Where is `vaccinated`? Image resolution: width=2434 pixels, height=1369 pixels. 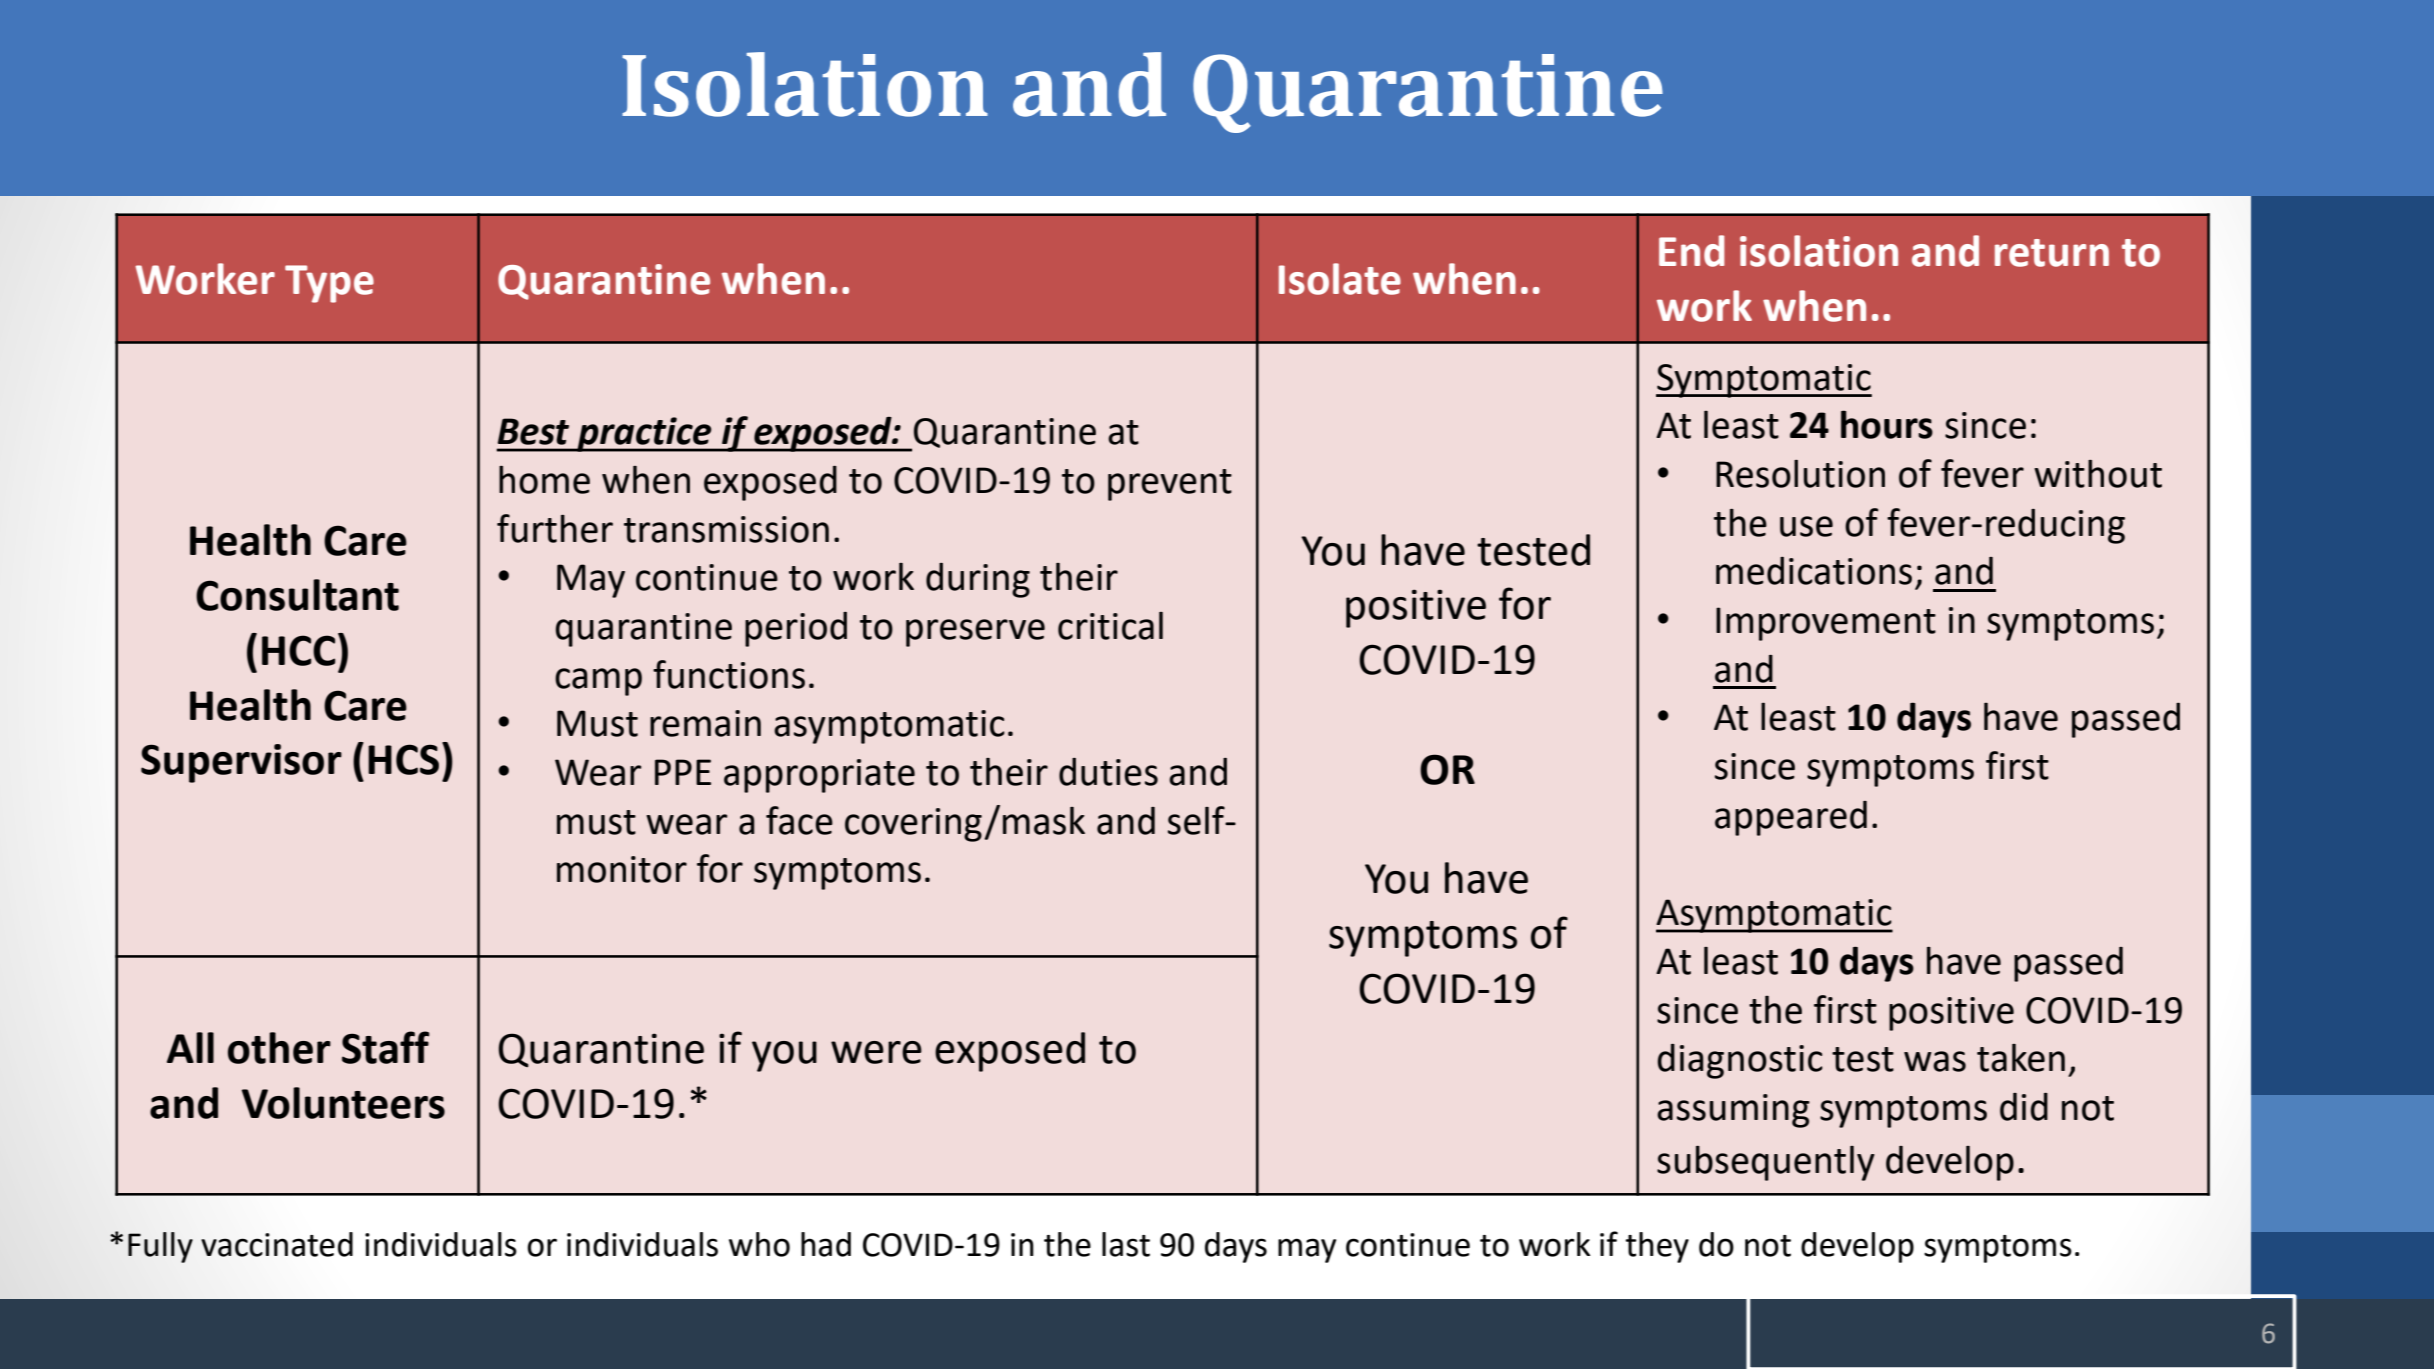 vaccinated is located at coordinates (277, 1244).
